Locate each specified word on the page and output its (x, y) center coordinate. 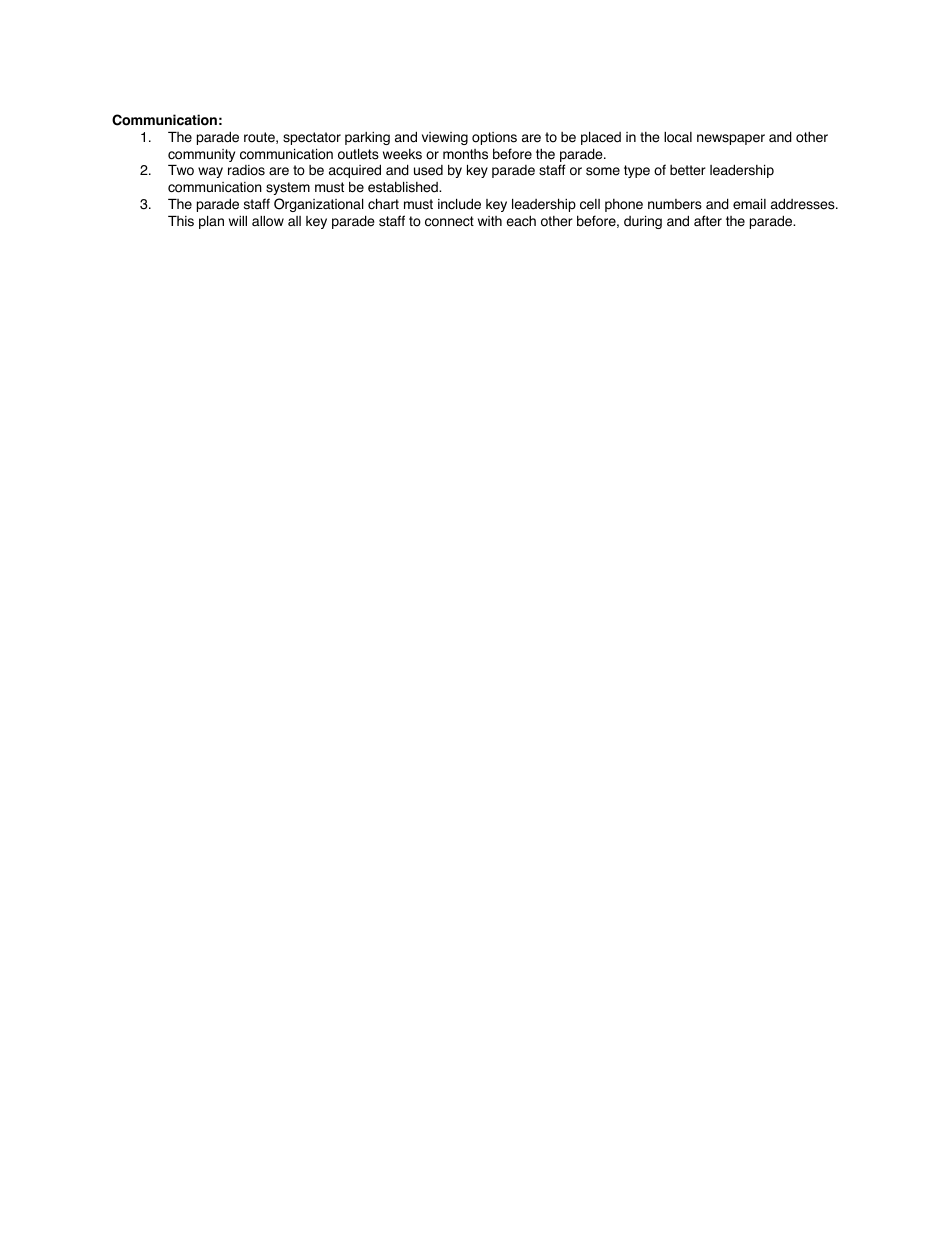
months (465, 154)
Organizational (319, 205)
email (749, 204)
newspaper (731, 139)
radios (246, 170)
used (428, 170)
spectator (312, 138)
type (637, 171)
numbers (675, 204)
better (688, 170)
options (494, 138)
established (404, 187)
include (459, 204)
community (201, 155)
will (238, 221)
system (288, 188)
